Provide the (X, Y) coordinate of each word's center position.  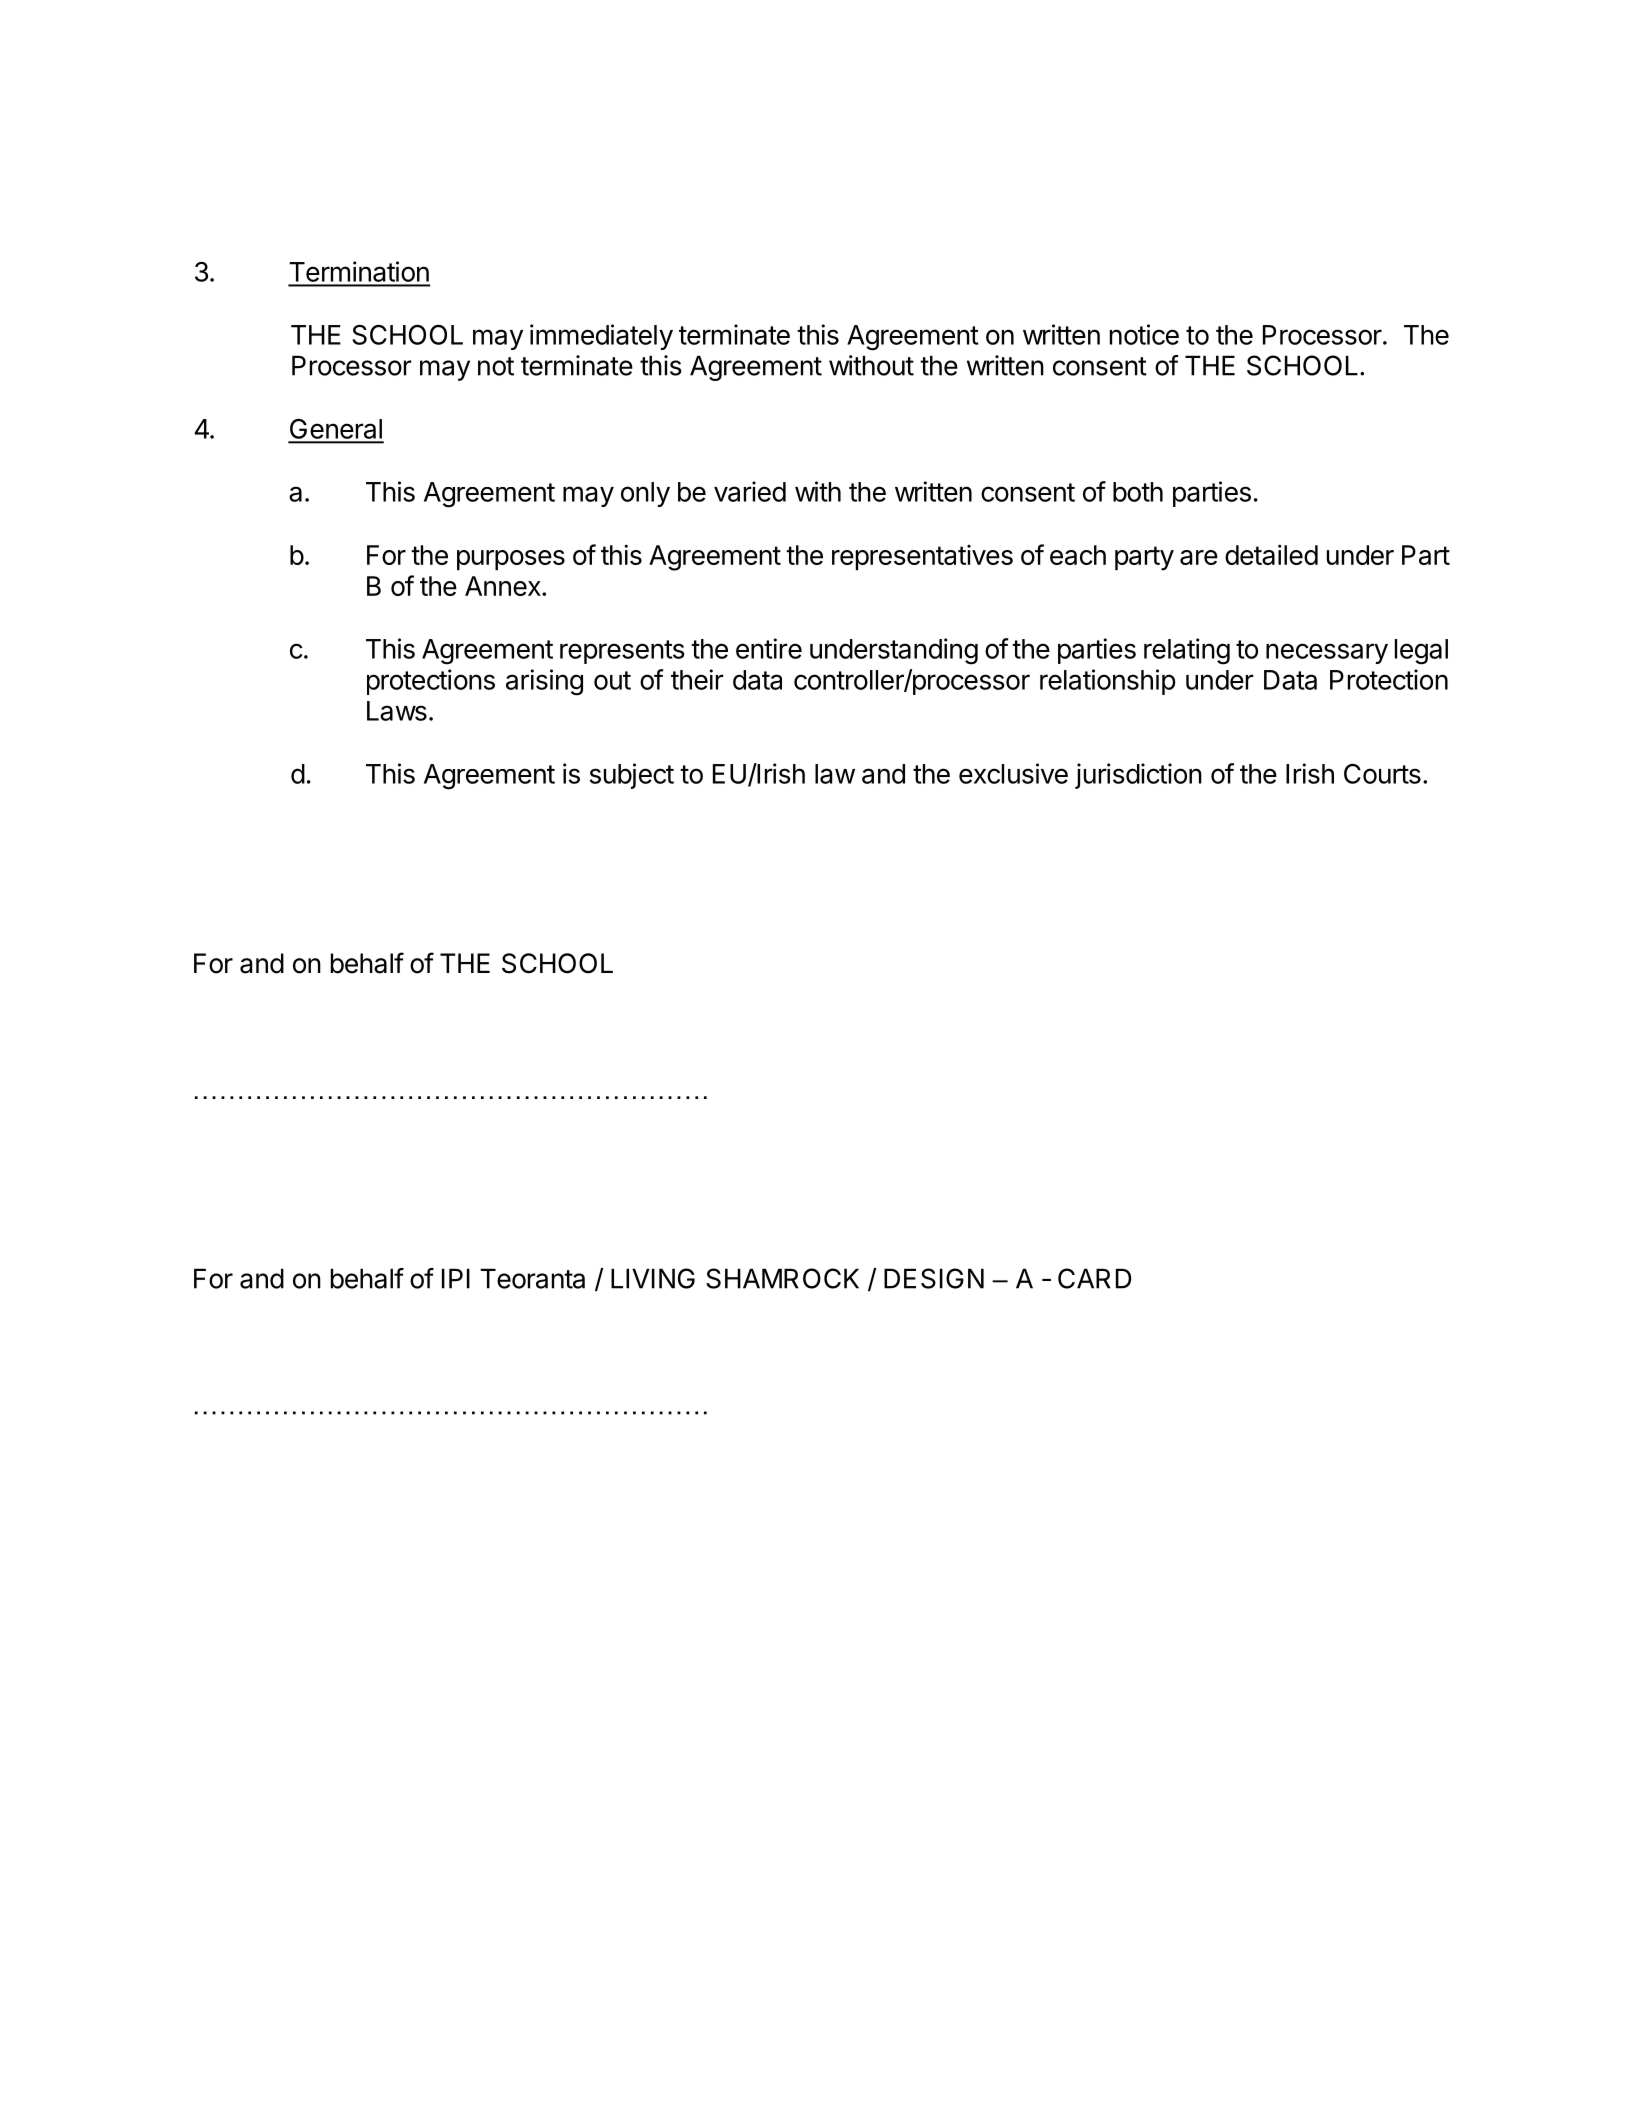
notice (1144, 334)
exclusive (1013, 773)
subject (632, 776)
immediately (601, 337)
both (1138, 492)
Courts (1382, 774)
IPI (456, 1278)
